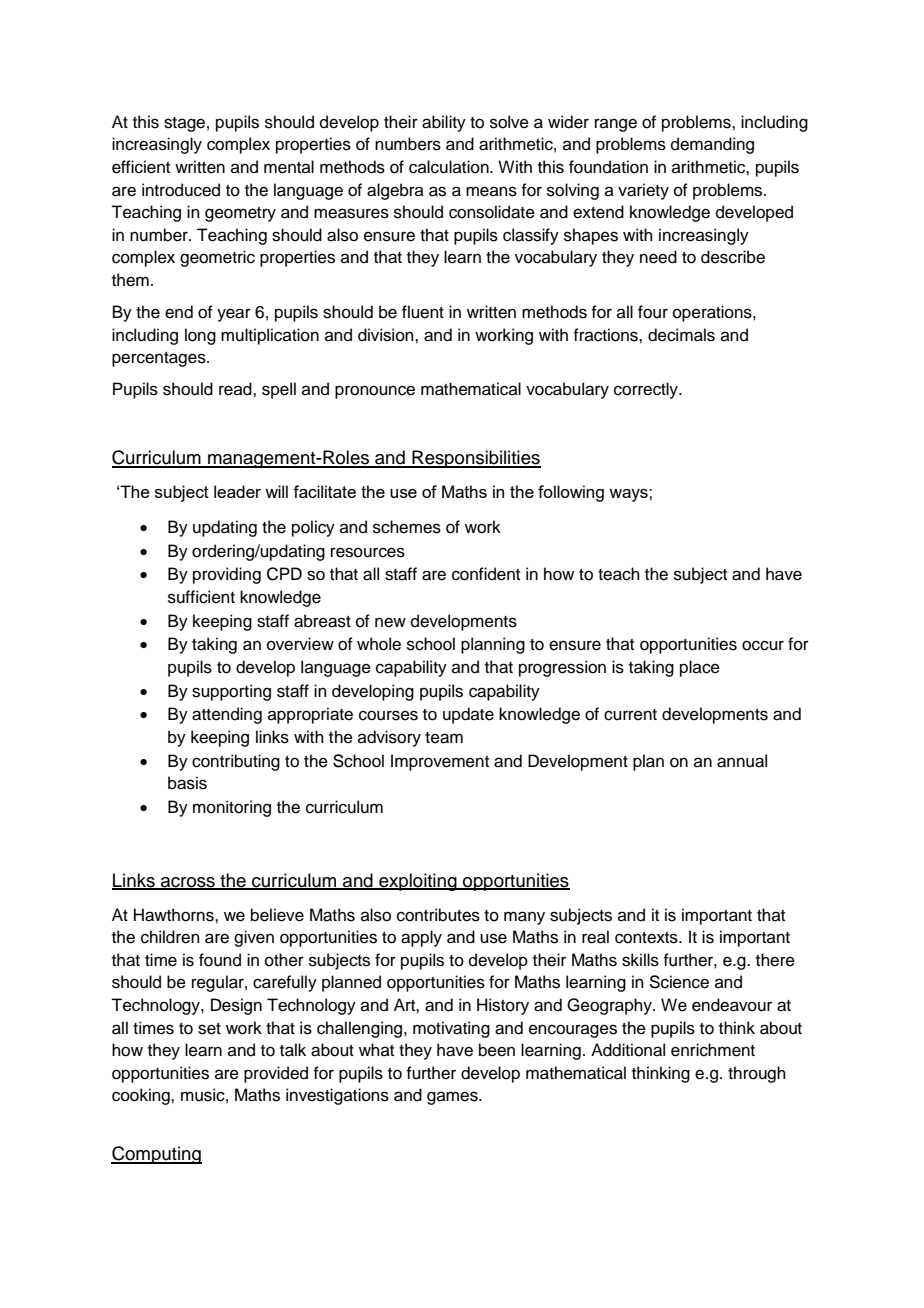  What do you see at coordinates (444, 738) in the page?
I see `team` at bounding box center [444, 738].
